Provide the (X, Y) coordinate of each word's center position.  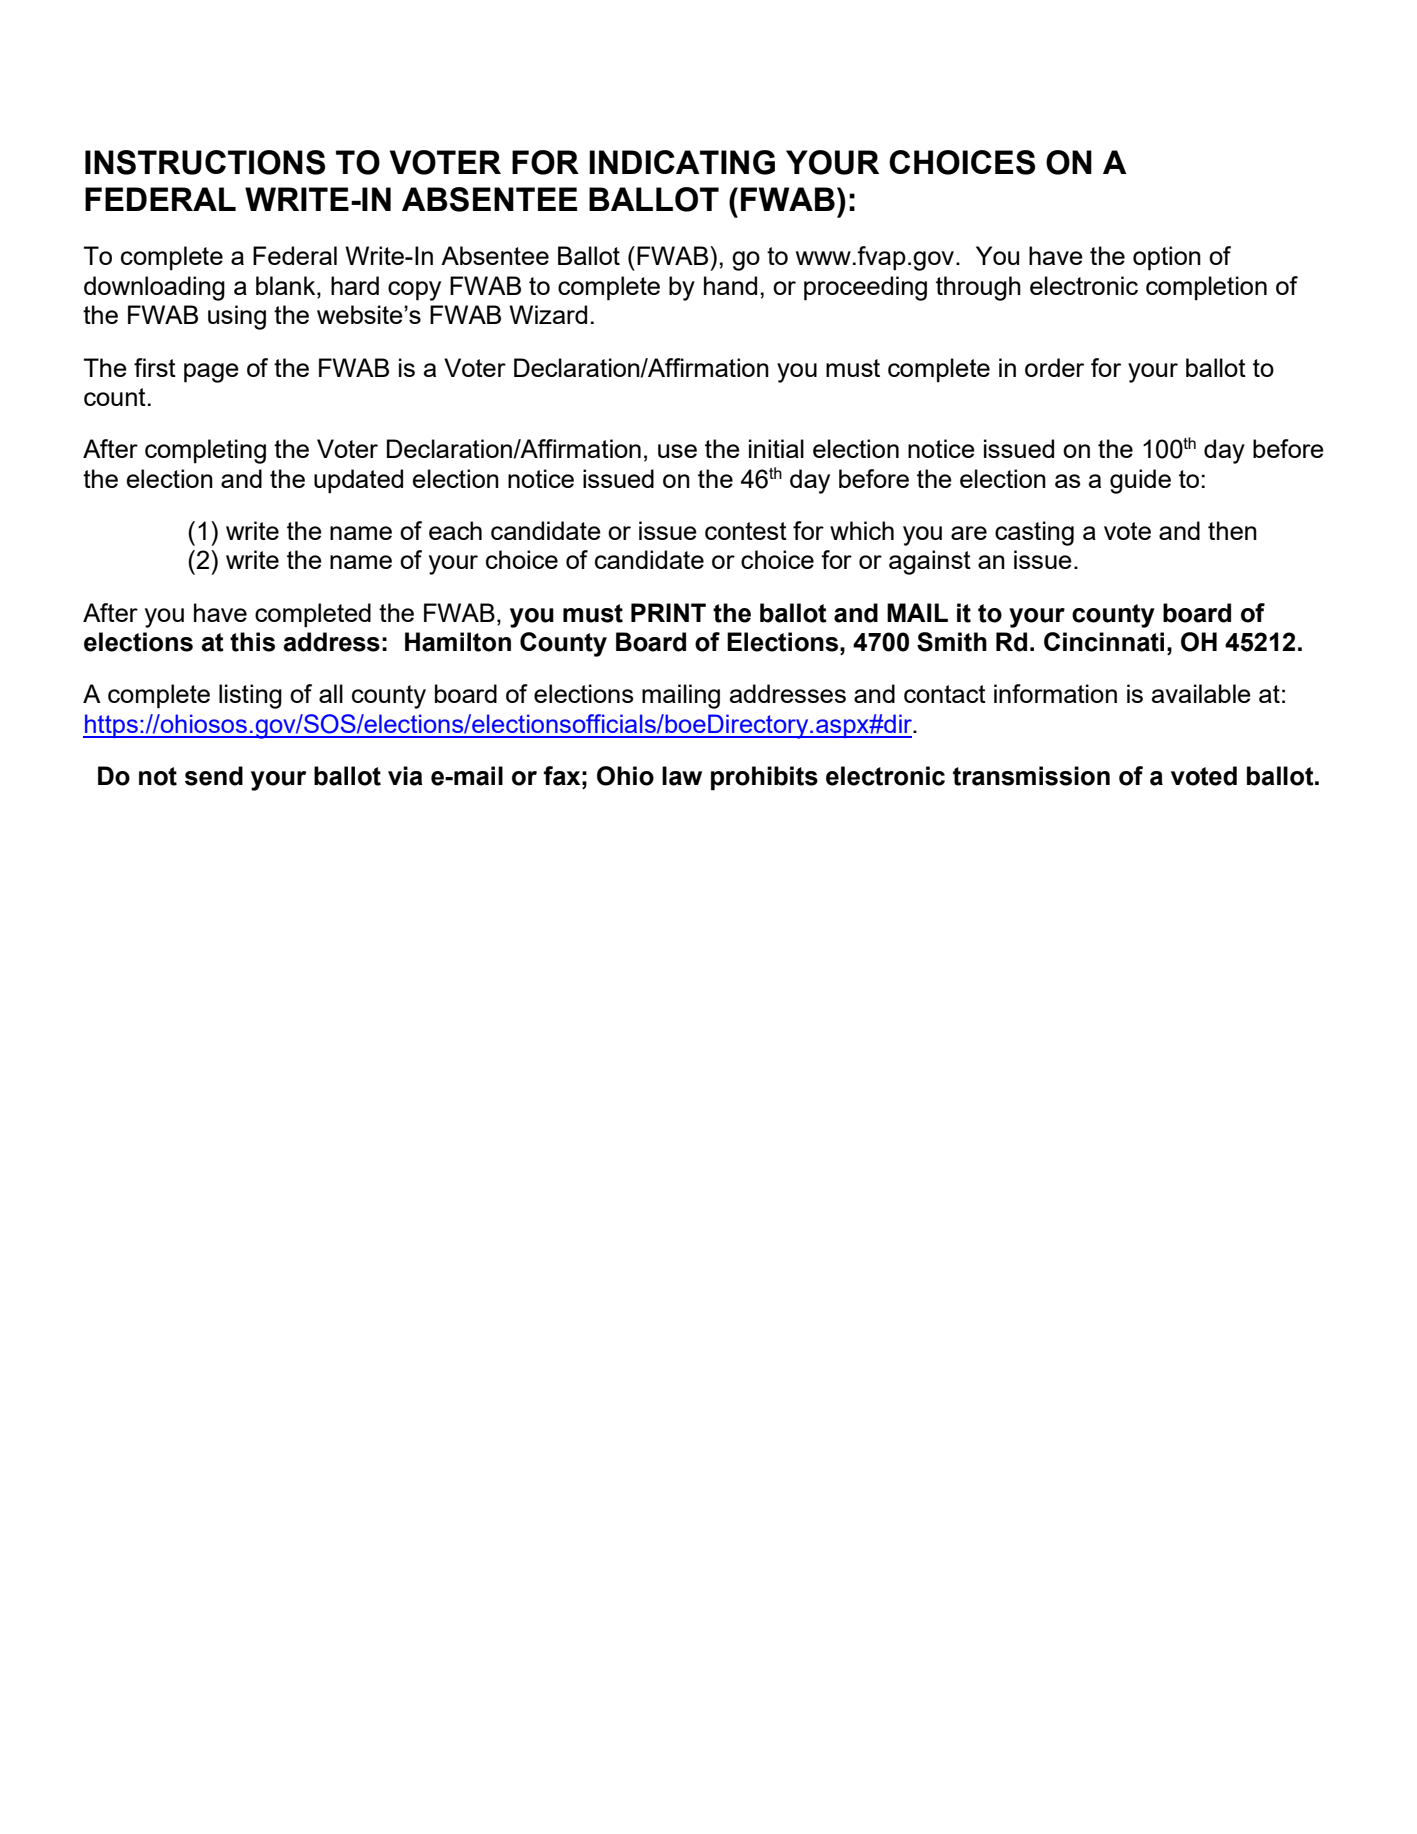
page (211, 373)
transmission (1031, 776)
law (682, 776)
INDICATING (682, 162)
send (214, 776)
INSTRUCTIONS (205, 162)
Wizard (548, 314)
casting (1034, 533)
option (1167, 258)
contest (746, 531)
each (455, 530)
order (1054, 367)
